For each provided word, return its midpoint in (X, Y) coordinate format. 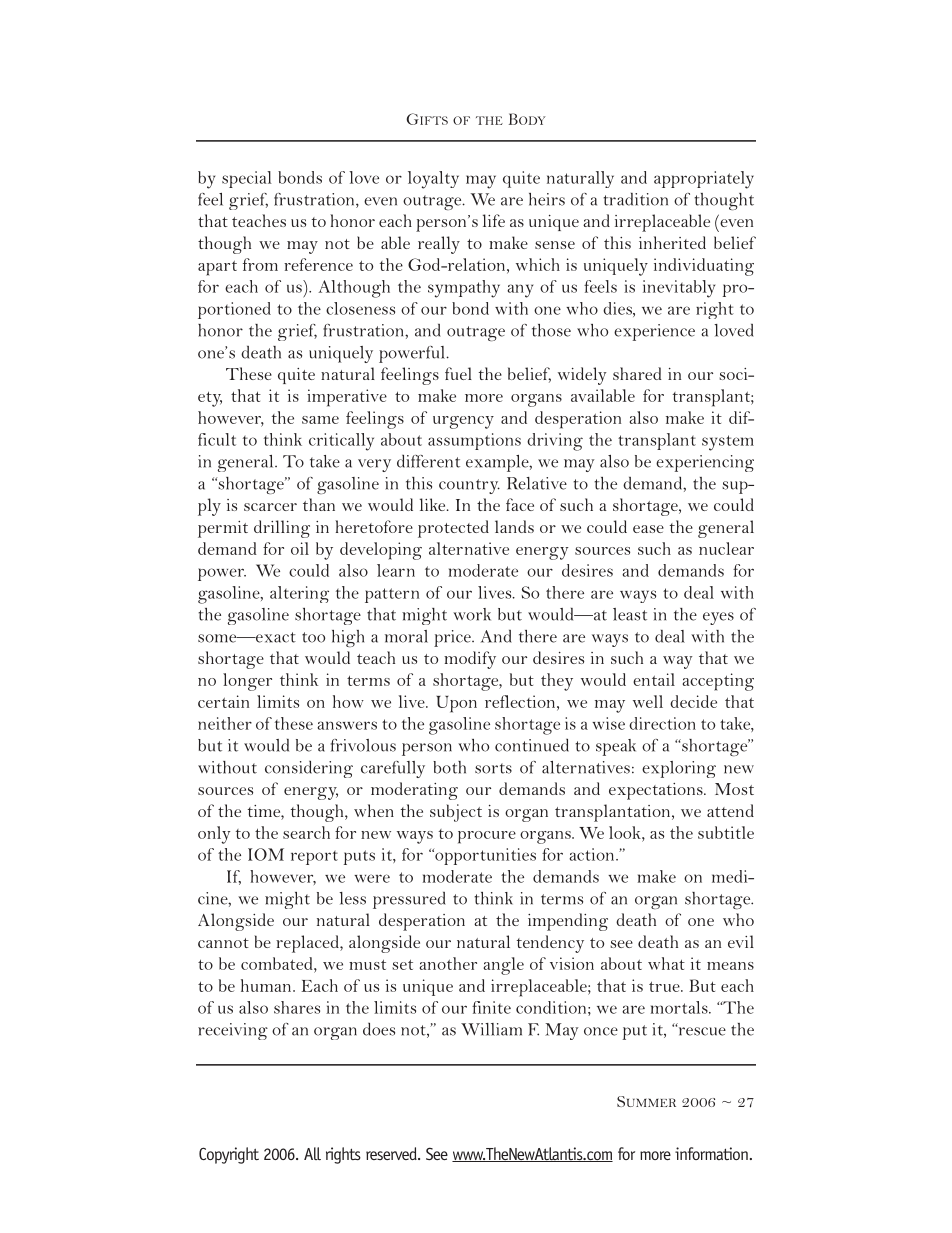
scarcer (270, 507)
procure (487, 837)
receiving (233, 1031)
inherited (672, 242)
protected (453, 529)
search (306, 832)
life (494, 220)
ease (648, 529)
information (711, 1153)
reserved (392, 1153)
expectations (657, 791)
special (247, 179)
